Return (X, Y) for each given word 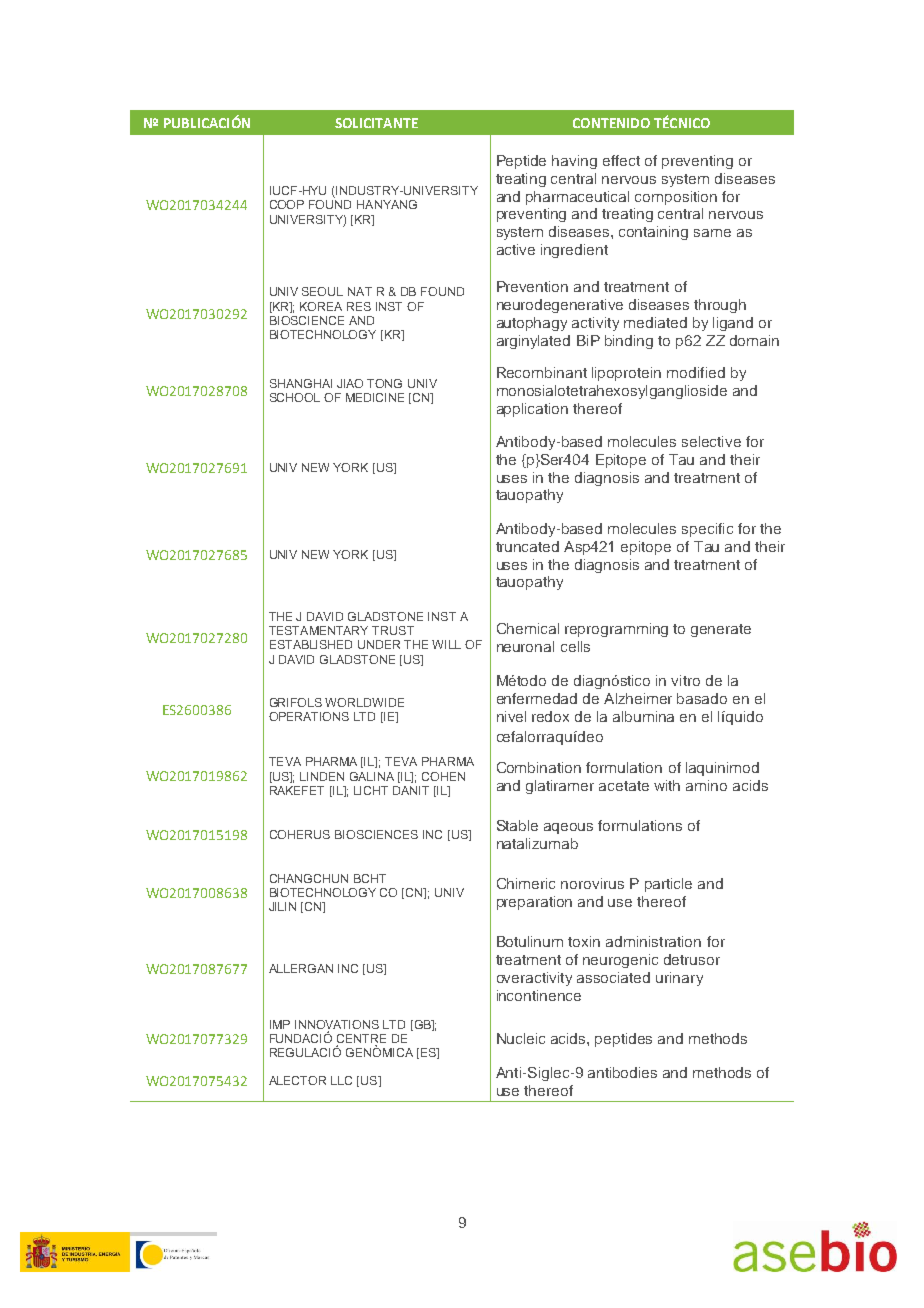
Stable (517, 825)
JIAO (350, 383)
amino (706, 785)
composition (676, 198)
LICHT (371, 790)
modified (696, 372)
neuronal (525, 646)
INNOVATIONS (337, 1024)
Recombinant (542, 372)
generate (721, 630)
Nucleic (521, 1038)
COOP (287, 204)
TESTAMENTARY (318, 630)
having (574, 162)
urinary (679, 979)
